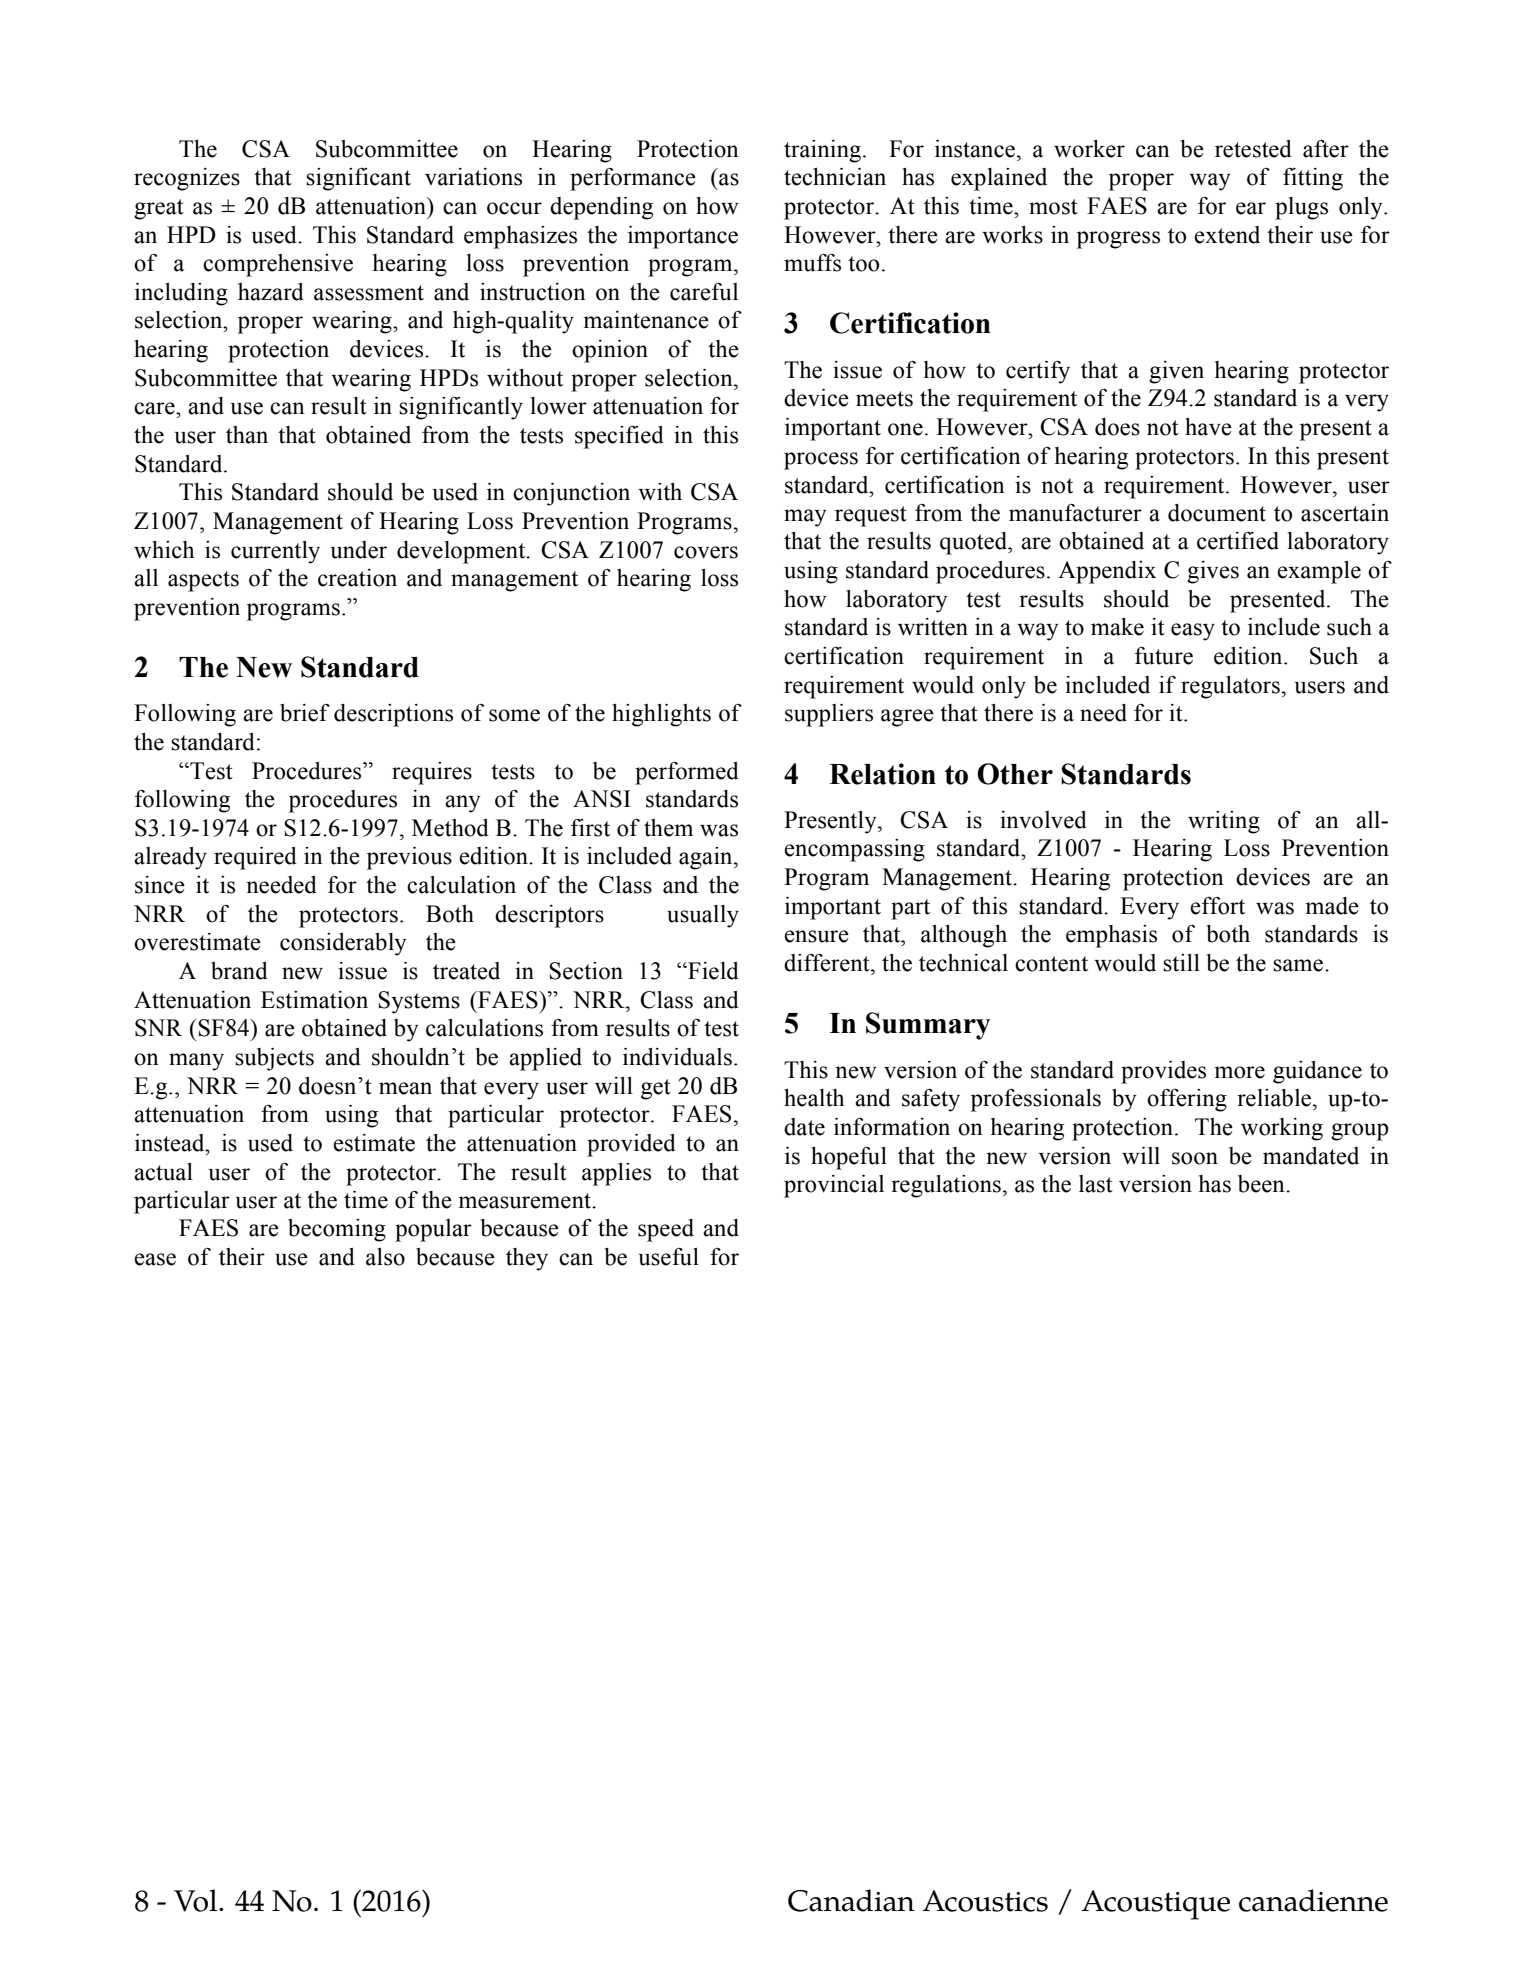 The image size is (1523, 1971). What do you see at coordinates (314, 1000) in the screenshot?
I see `Estimation` at bounding box center [314, 1000].
